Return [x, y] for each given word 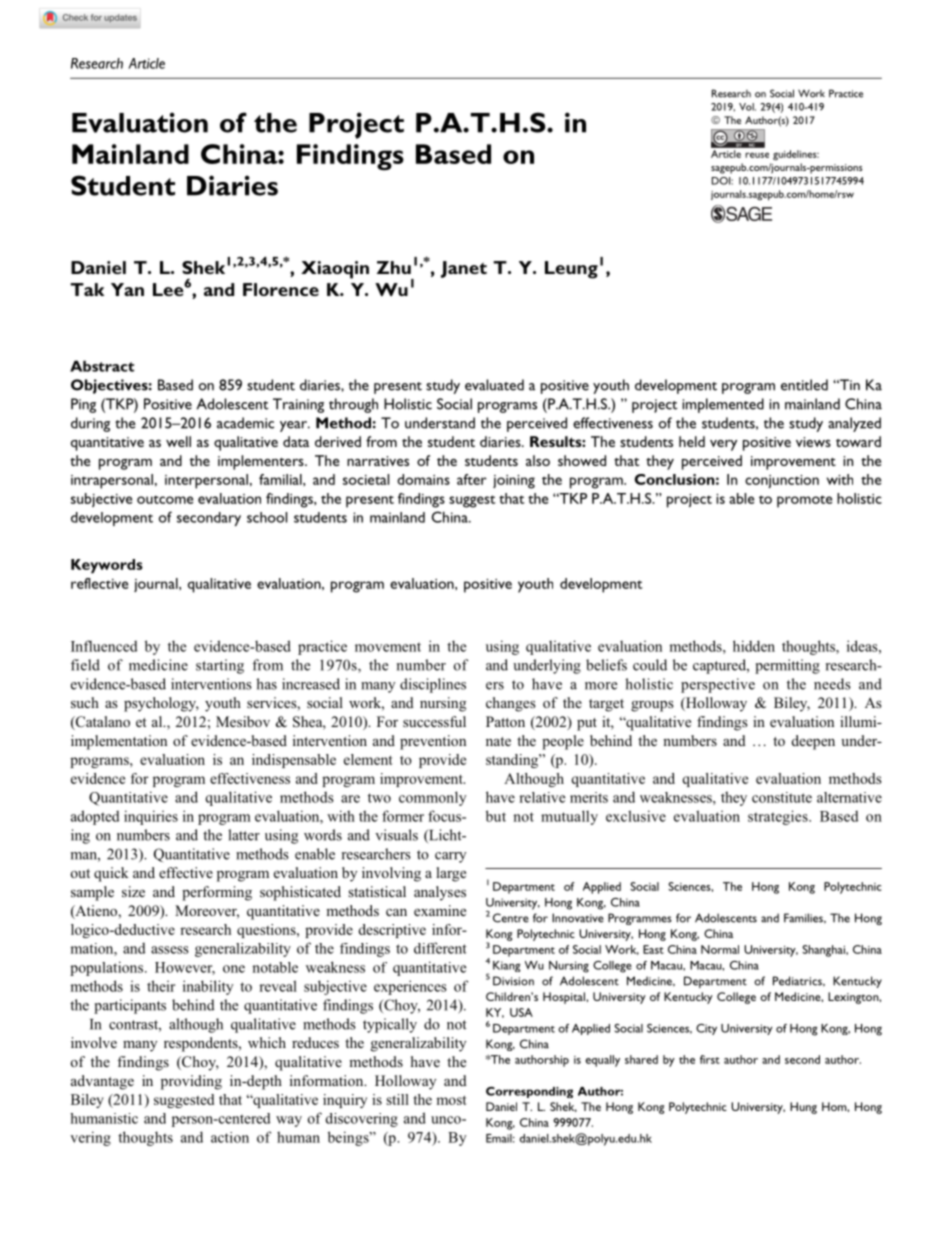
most [451, 1100]
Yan [127, 289]
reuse [757, 155]
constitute [782, 797]
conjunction [782, 481]
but [496, 816]
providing [191, 1082]
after [472, 479]
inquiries [151, 817]
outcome [165, 499]
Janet [464, 269]
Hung [803, 1108]
